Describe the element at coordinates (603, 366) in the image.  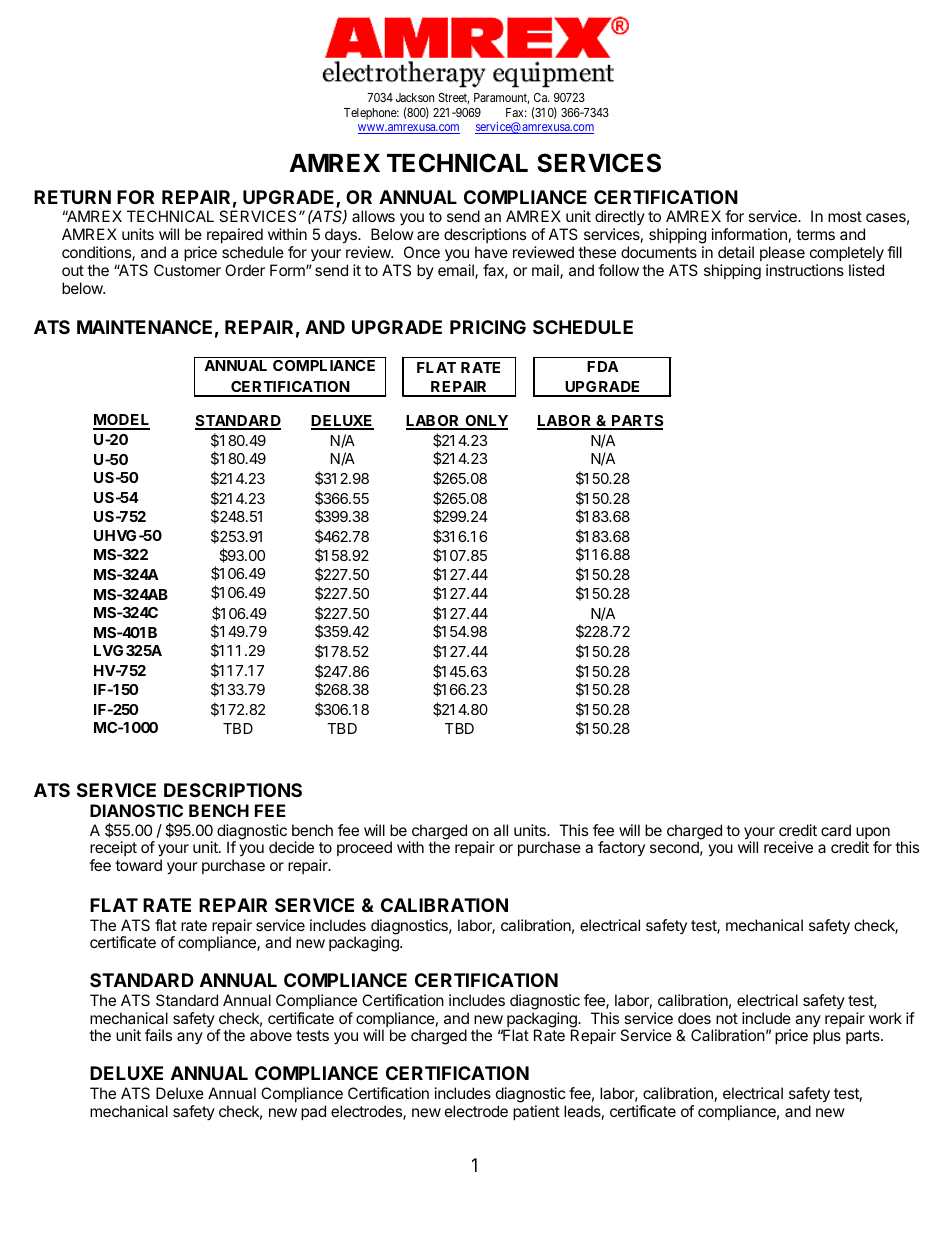
I see `FDA` at that location.
